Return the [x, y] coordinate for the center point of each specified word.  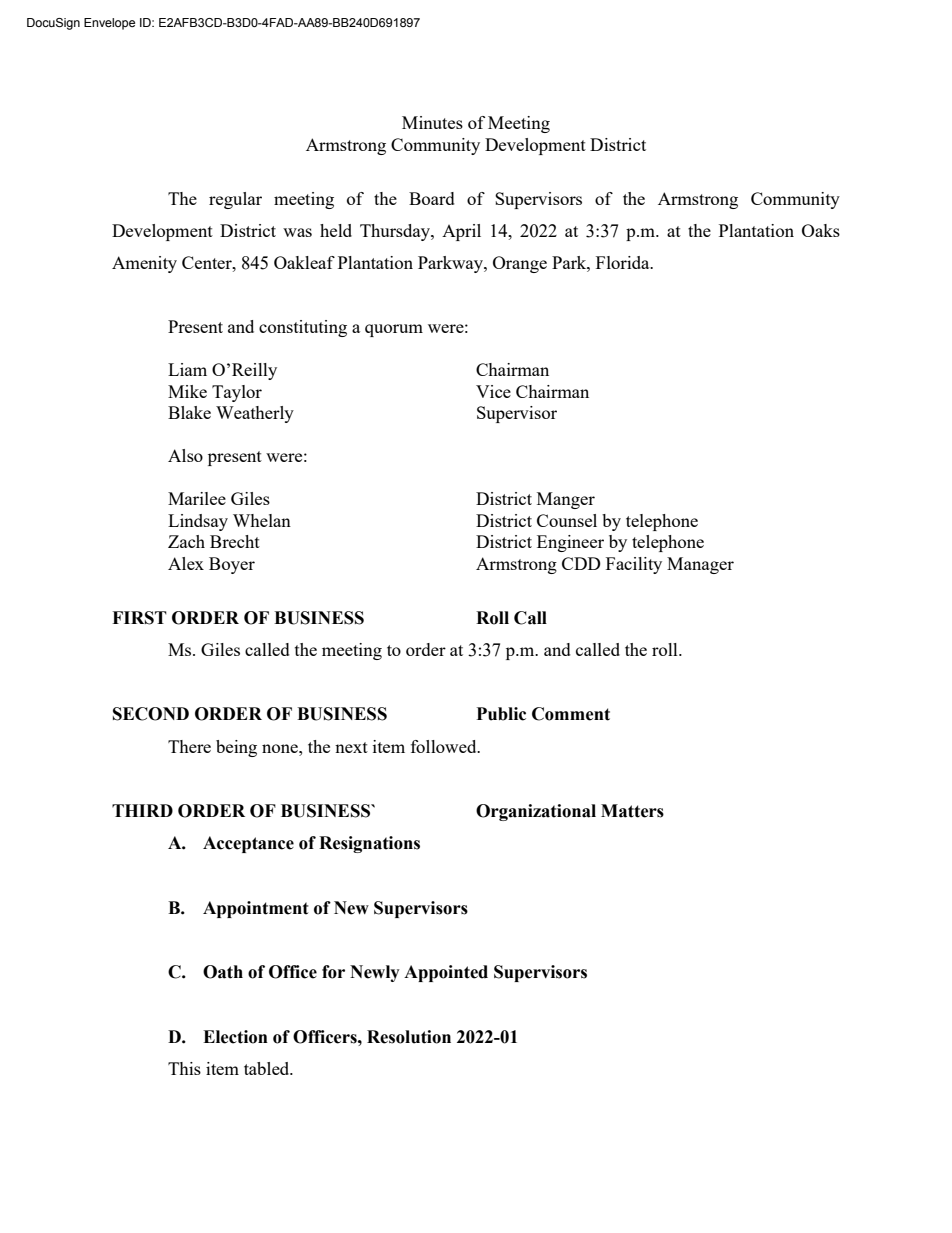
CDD [581, 563]
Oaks [821, 230]
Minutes [432, 122]
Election [235, 1037]
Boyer [232, 565]
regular [235, 200]
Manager [700, 565]
